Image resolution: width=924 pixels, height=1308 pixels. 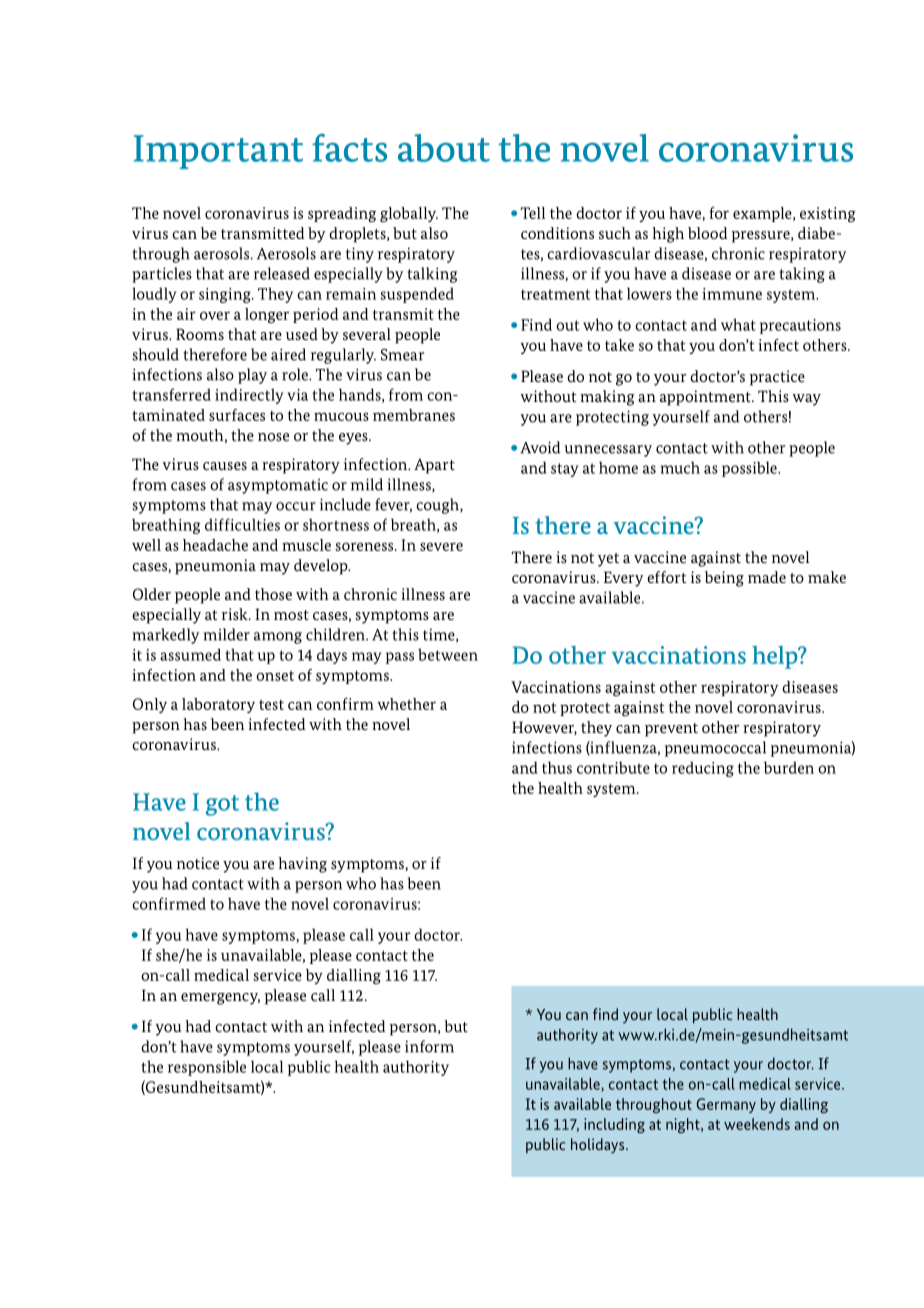 I want to click on help, so click(x=776, y=657).
